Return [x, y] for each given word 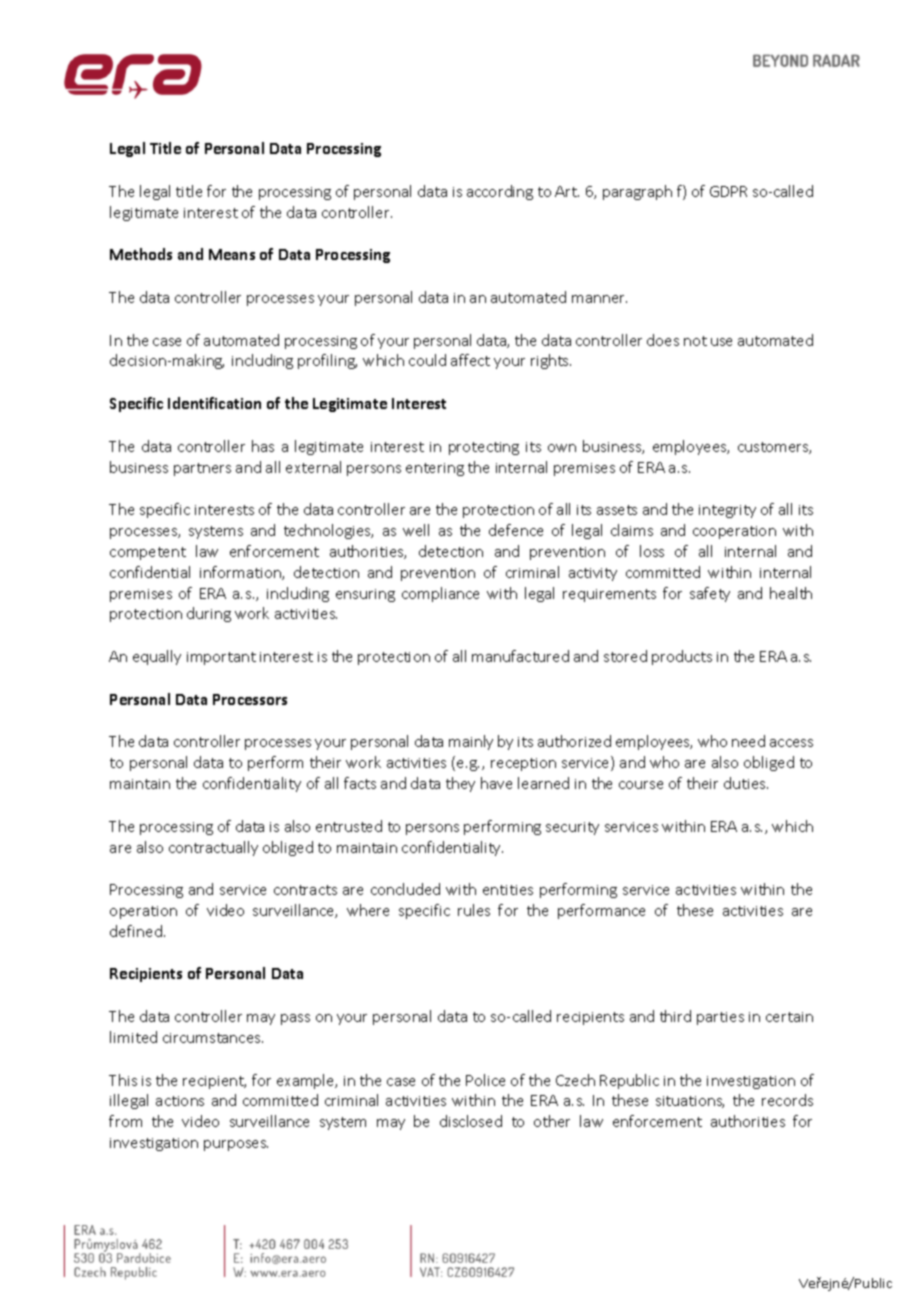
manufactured [520, 656]
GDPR [728, 191]
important [221, 658]
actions [180, 1101]
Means [232, 254]
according [500, 192]
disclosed [471, 1121]
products [682, 657]
